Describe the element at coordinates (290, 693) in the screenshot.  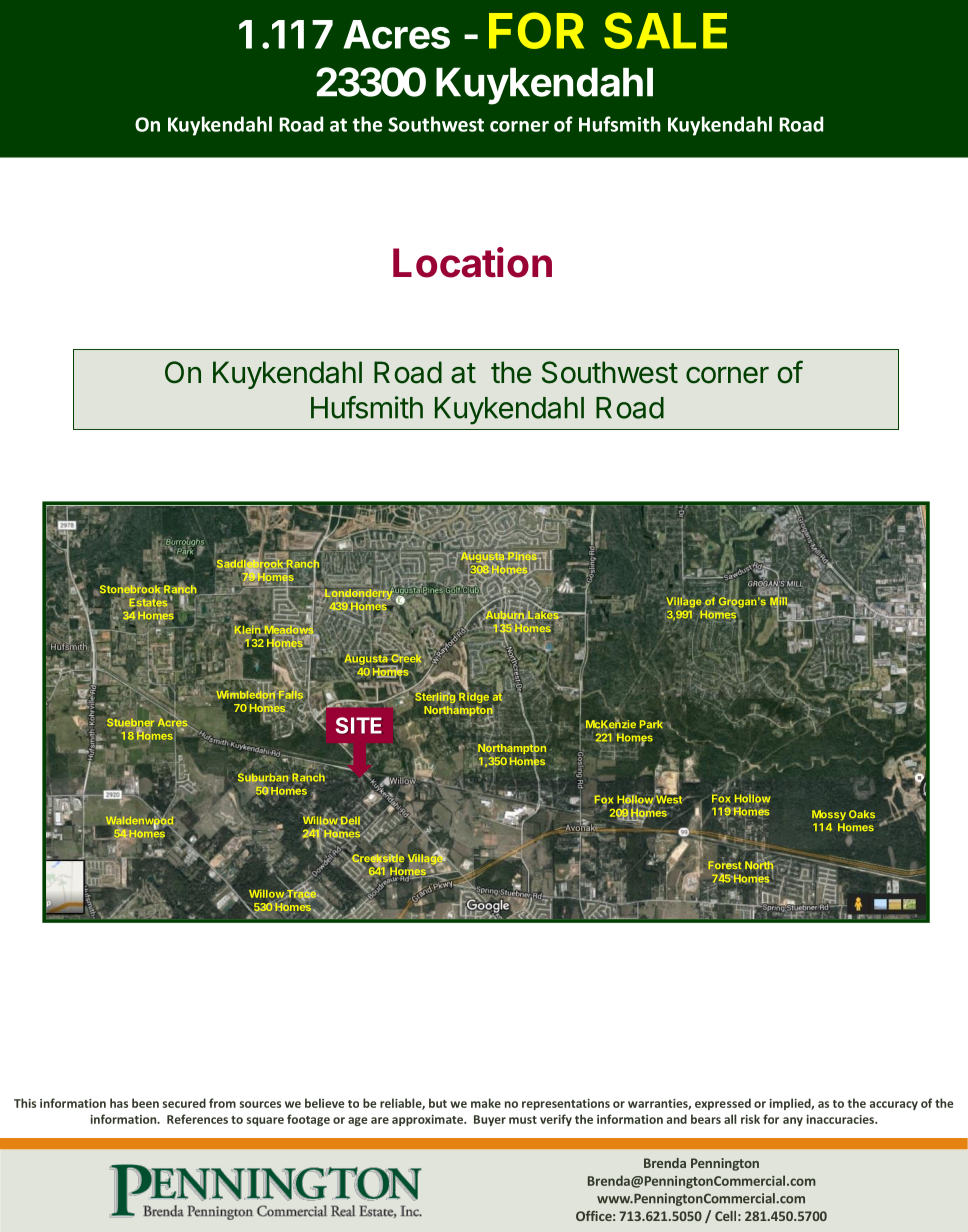
I see `Falls` at that location.
